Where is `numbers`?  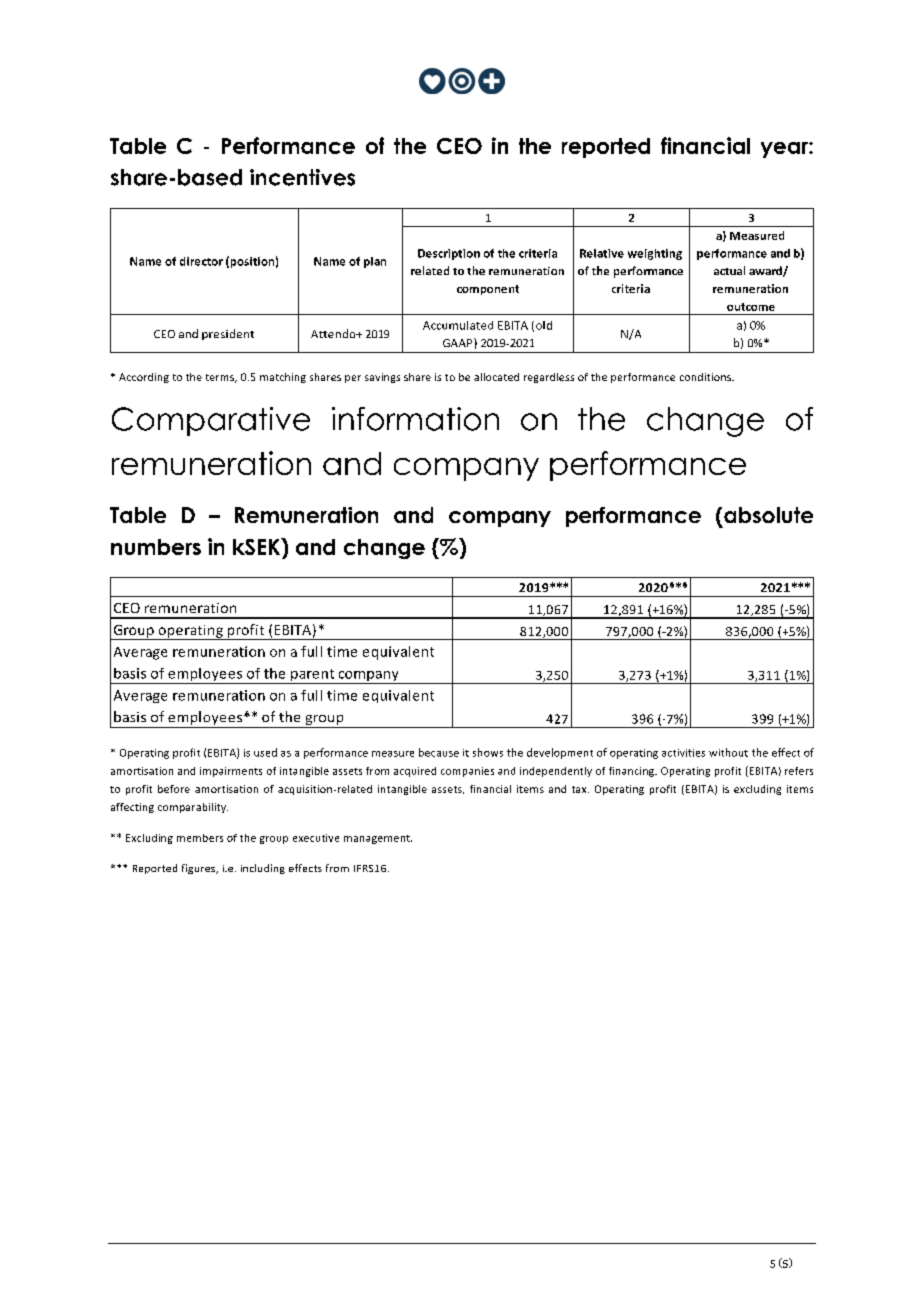 numbers is located at coordinates (156, 547).
